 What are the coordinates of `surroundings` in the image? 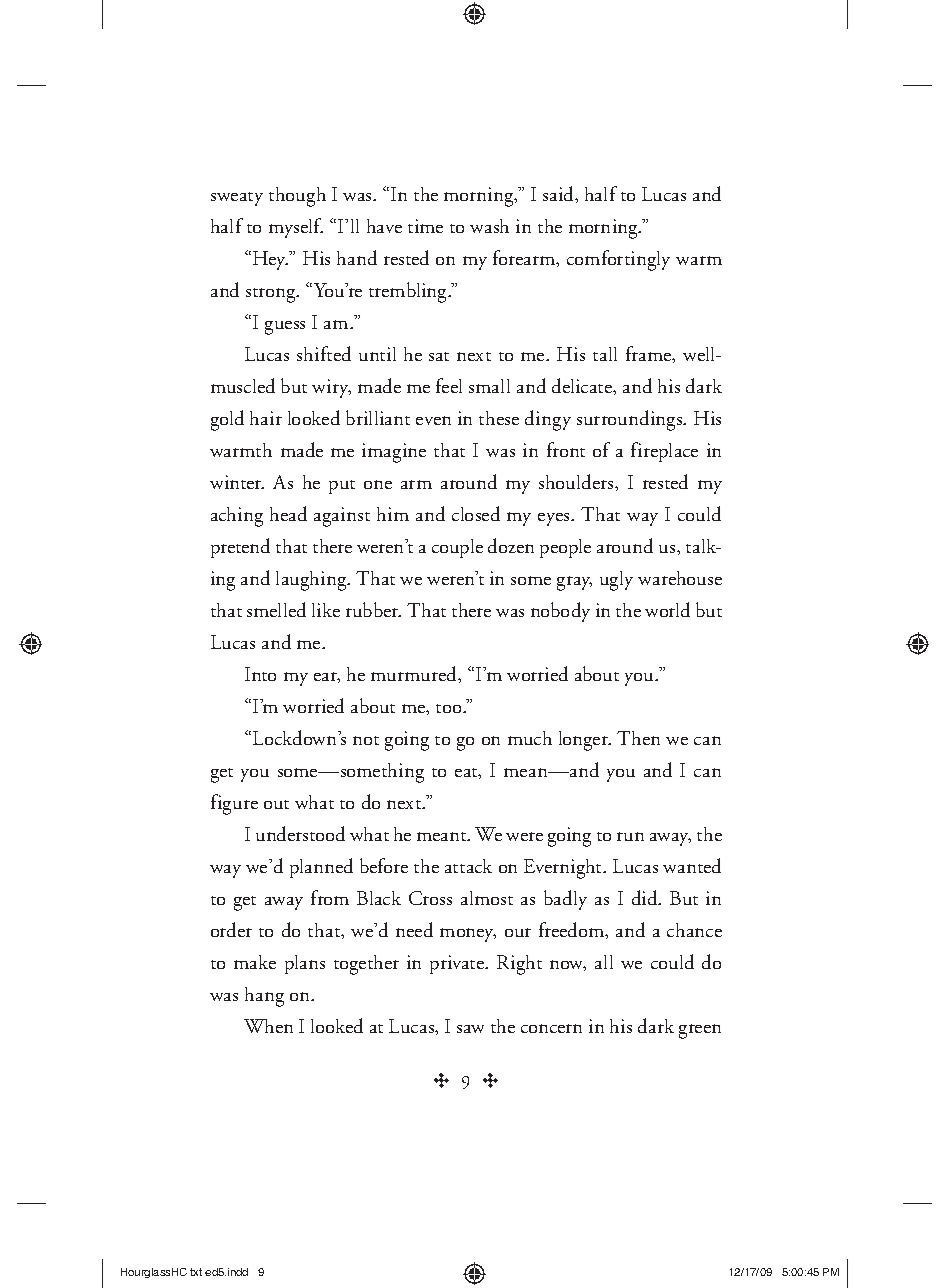 It's located at (631, 420).
